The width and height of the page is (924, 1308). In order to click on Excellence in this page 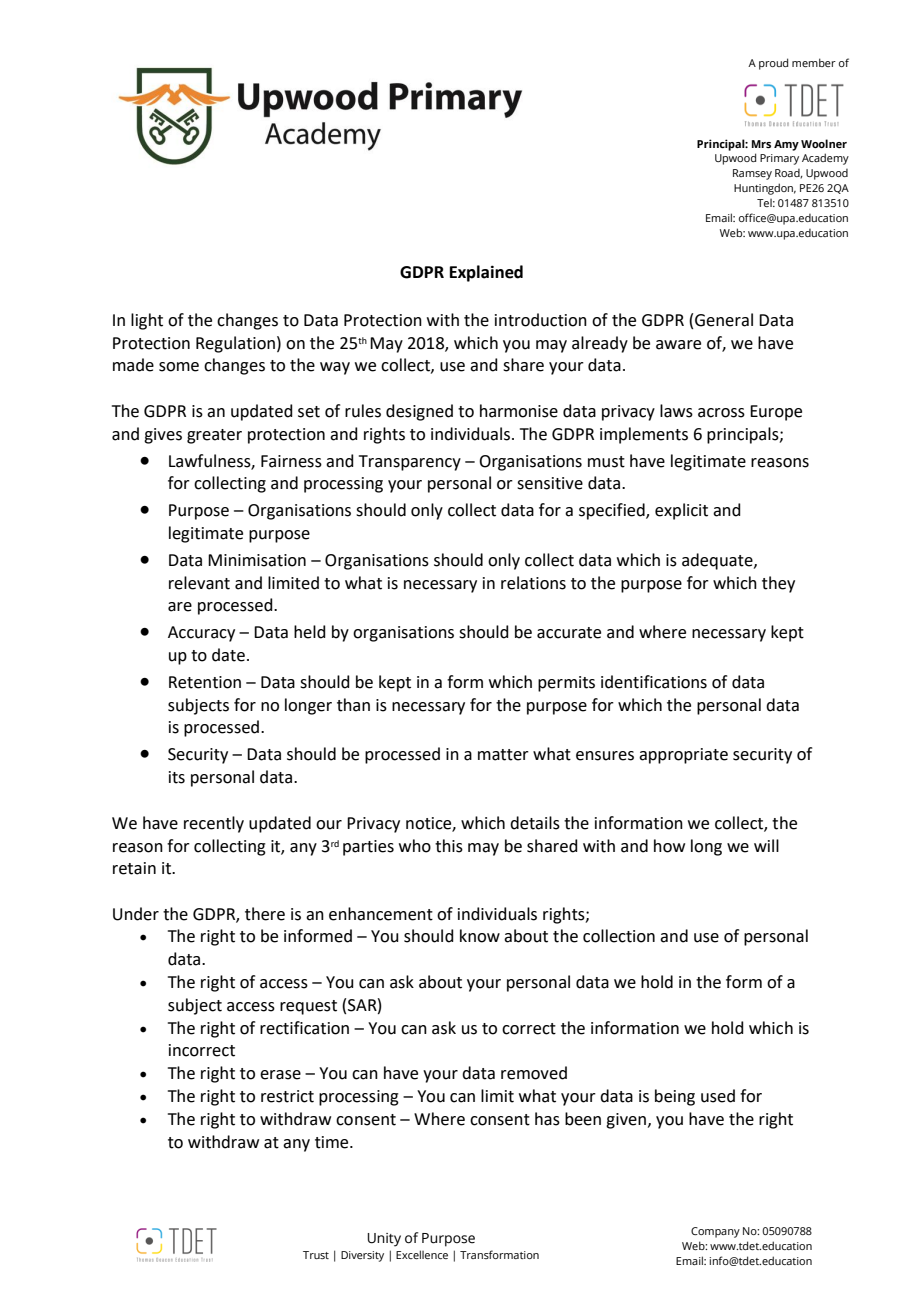, I will do `click(422, 1254)`.
